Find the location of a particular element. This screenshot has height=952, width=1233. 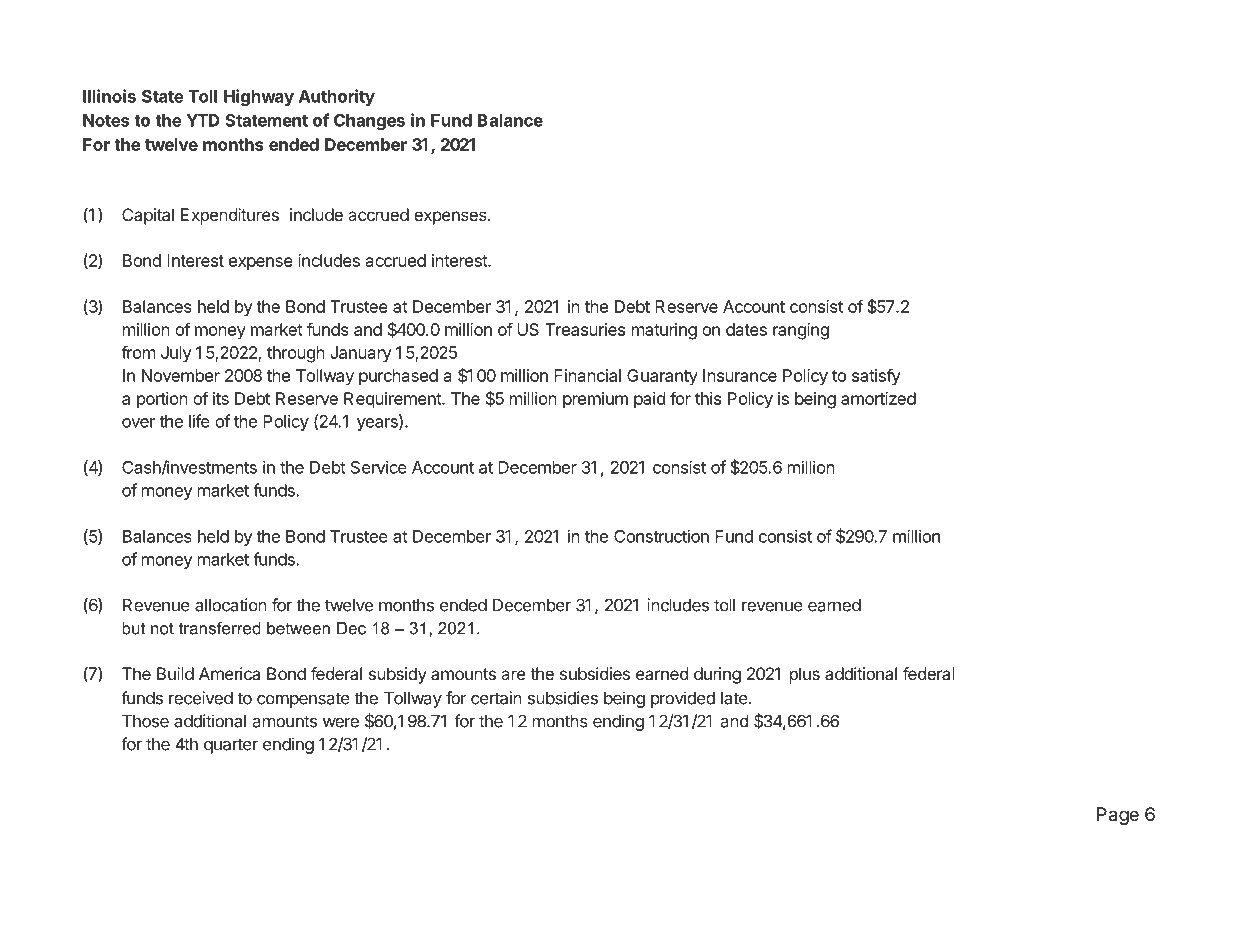

Treasuries is located at coordinates (585, 329).
